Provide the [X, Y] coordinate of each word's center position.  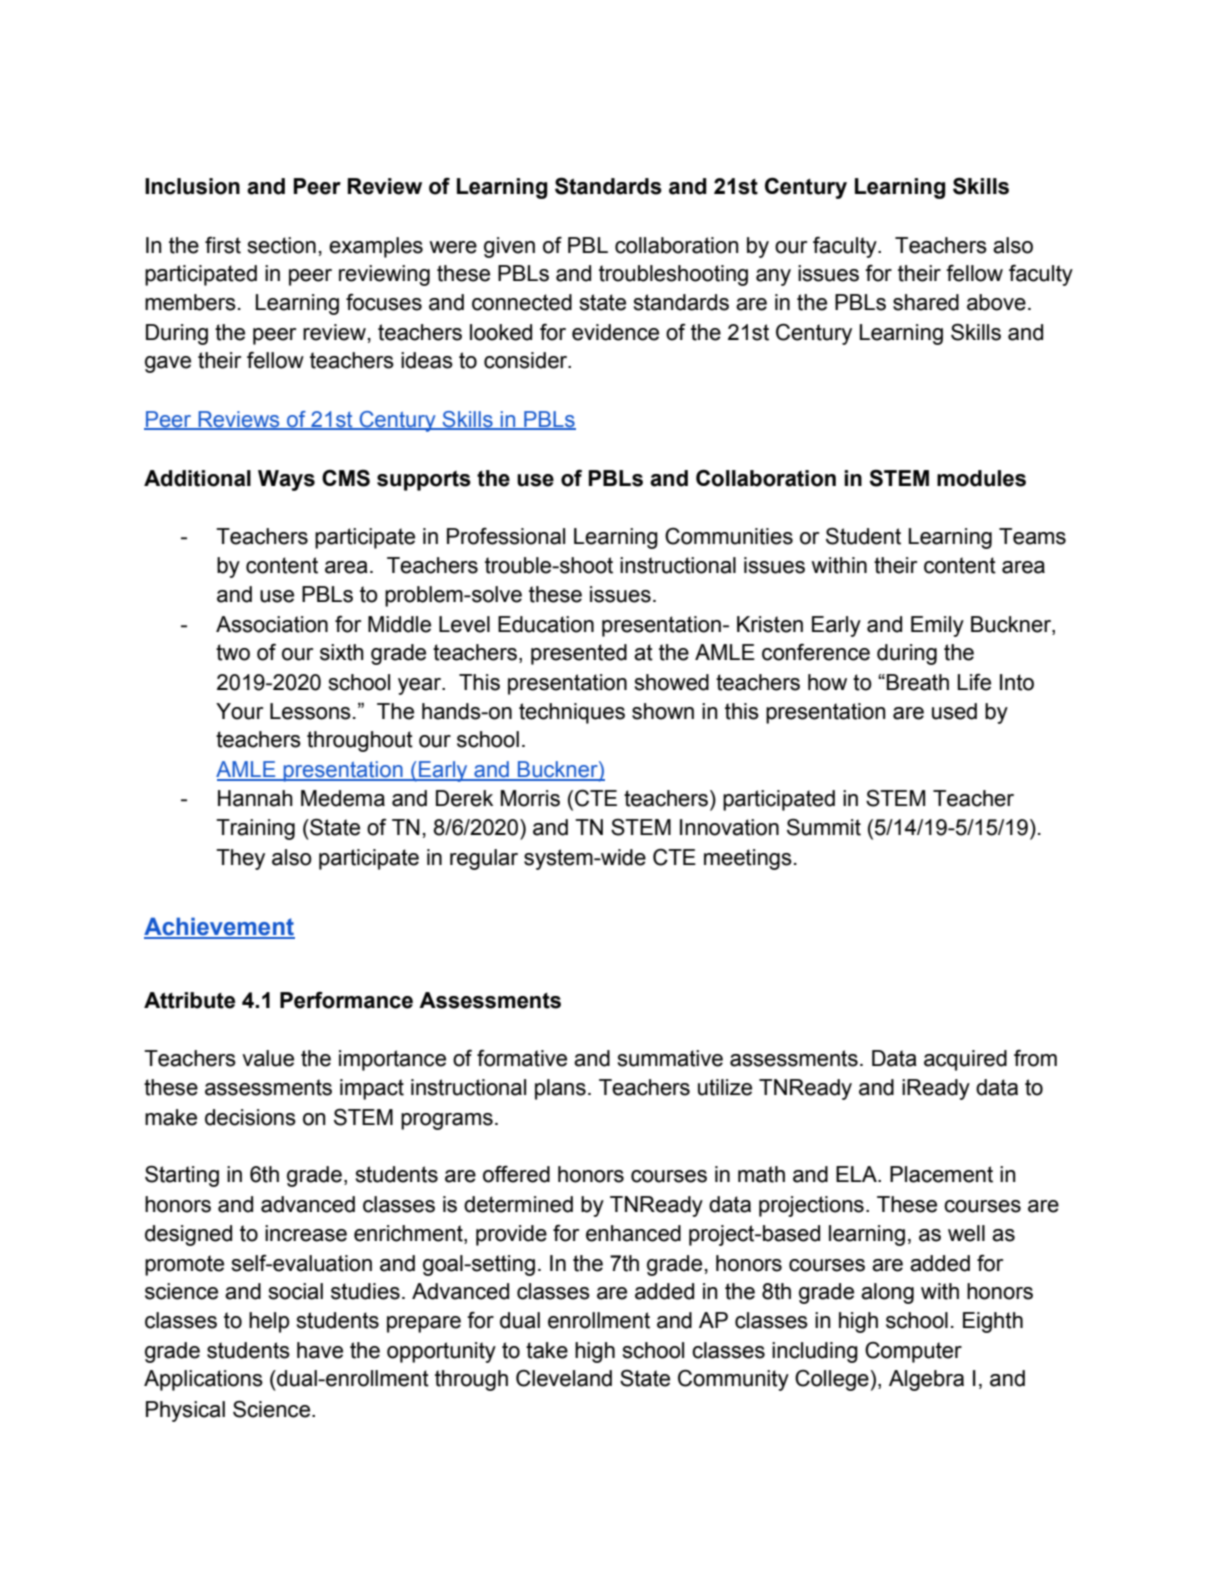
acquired [965, 1060]
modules [981, 478]
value [268, 1058]
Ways [286, 480]
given [509, 247]
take [547, 1350]
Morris [530, 798]
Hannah [255, 798]
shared [926, 302]
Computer [913, 1352]
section [281, 245]
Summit [824, 827]
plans [560, 1089]
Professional [506, 536]
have [320, 1350]
